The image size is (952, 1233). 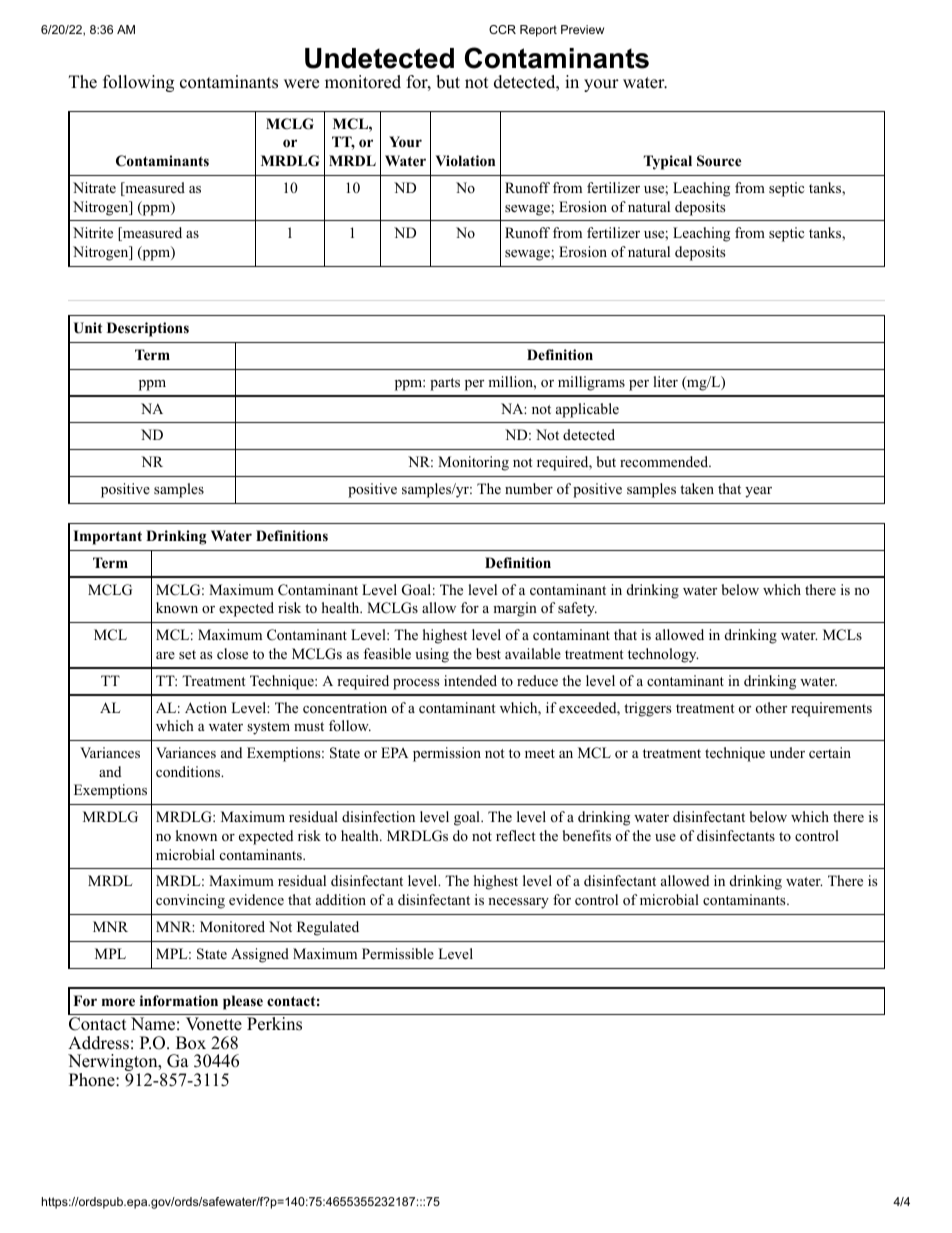 What do you see at coordinates (301, 84) in the screenshot?
I see `were` at bounding box center [301, 84].
